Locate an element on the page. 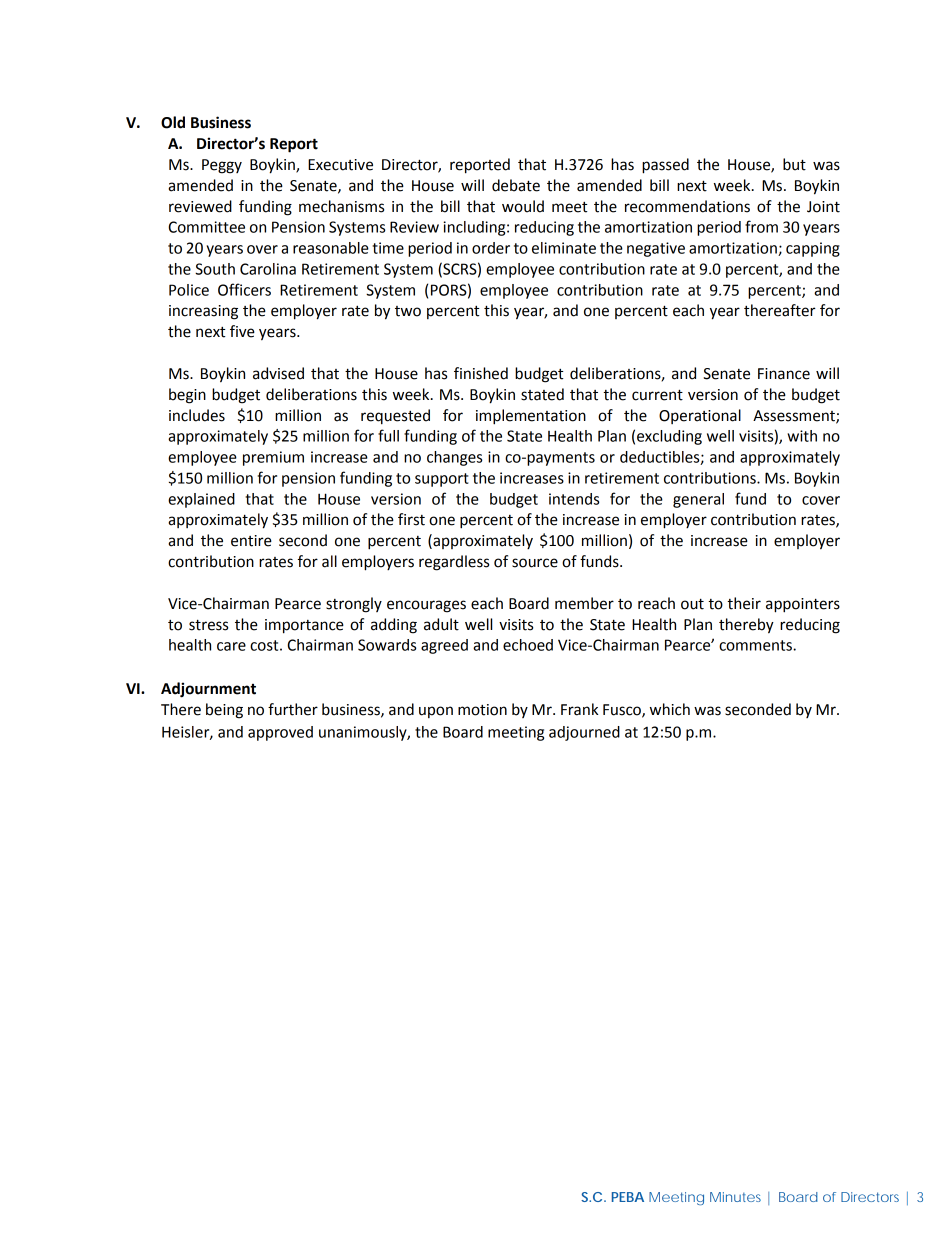 This document has width=952, height=1233. being is located at coordinates (224, 711).
